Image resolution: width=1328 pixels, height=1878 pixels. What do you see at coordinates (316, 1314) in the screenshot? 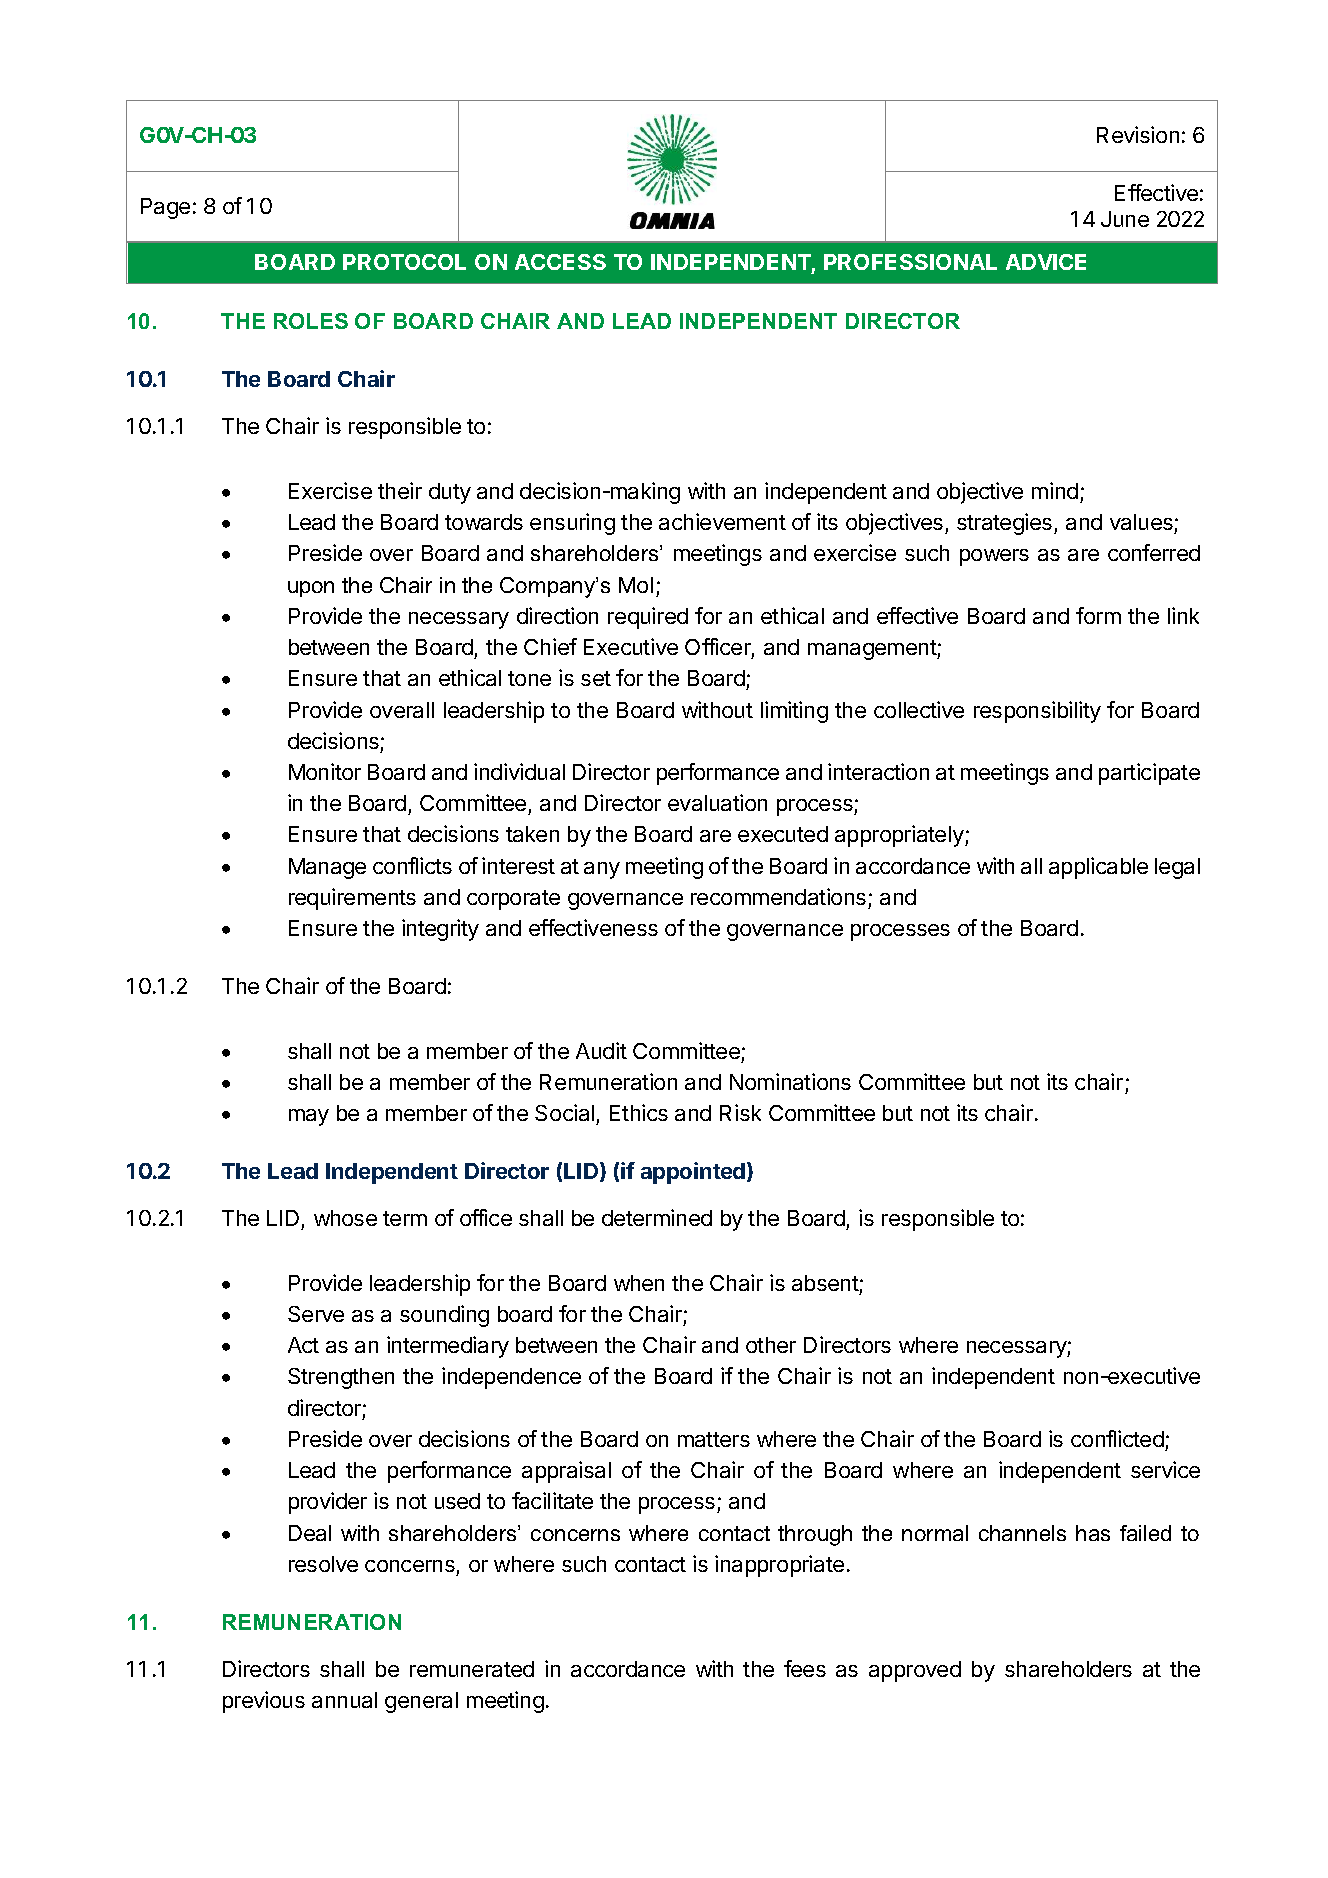
I see `Serve` at bounding box center [316, 1314].
